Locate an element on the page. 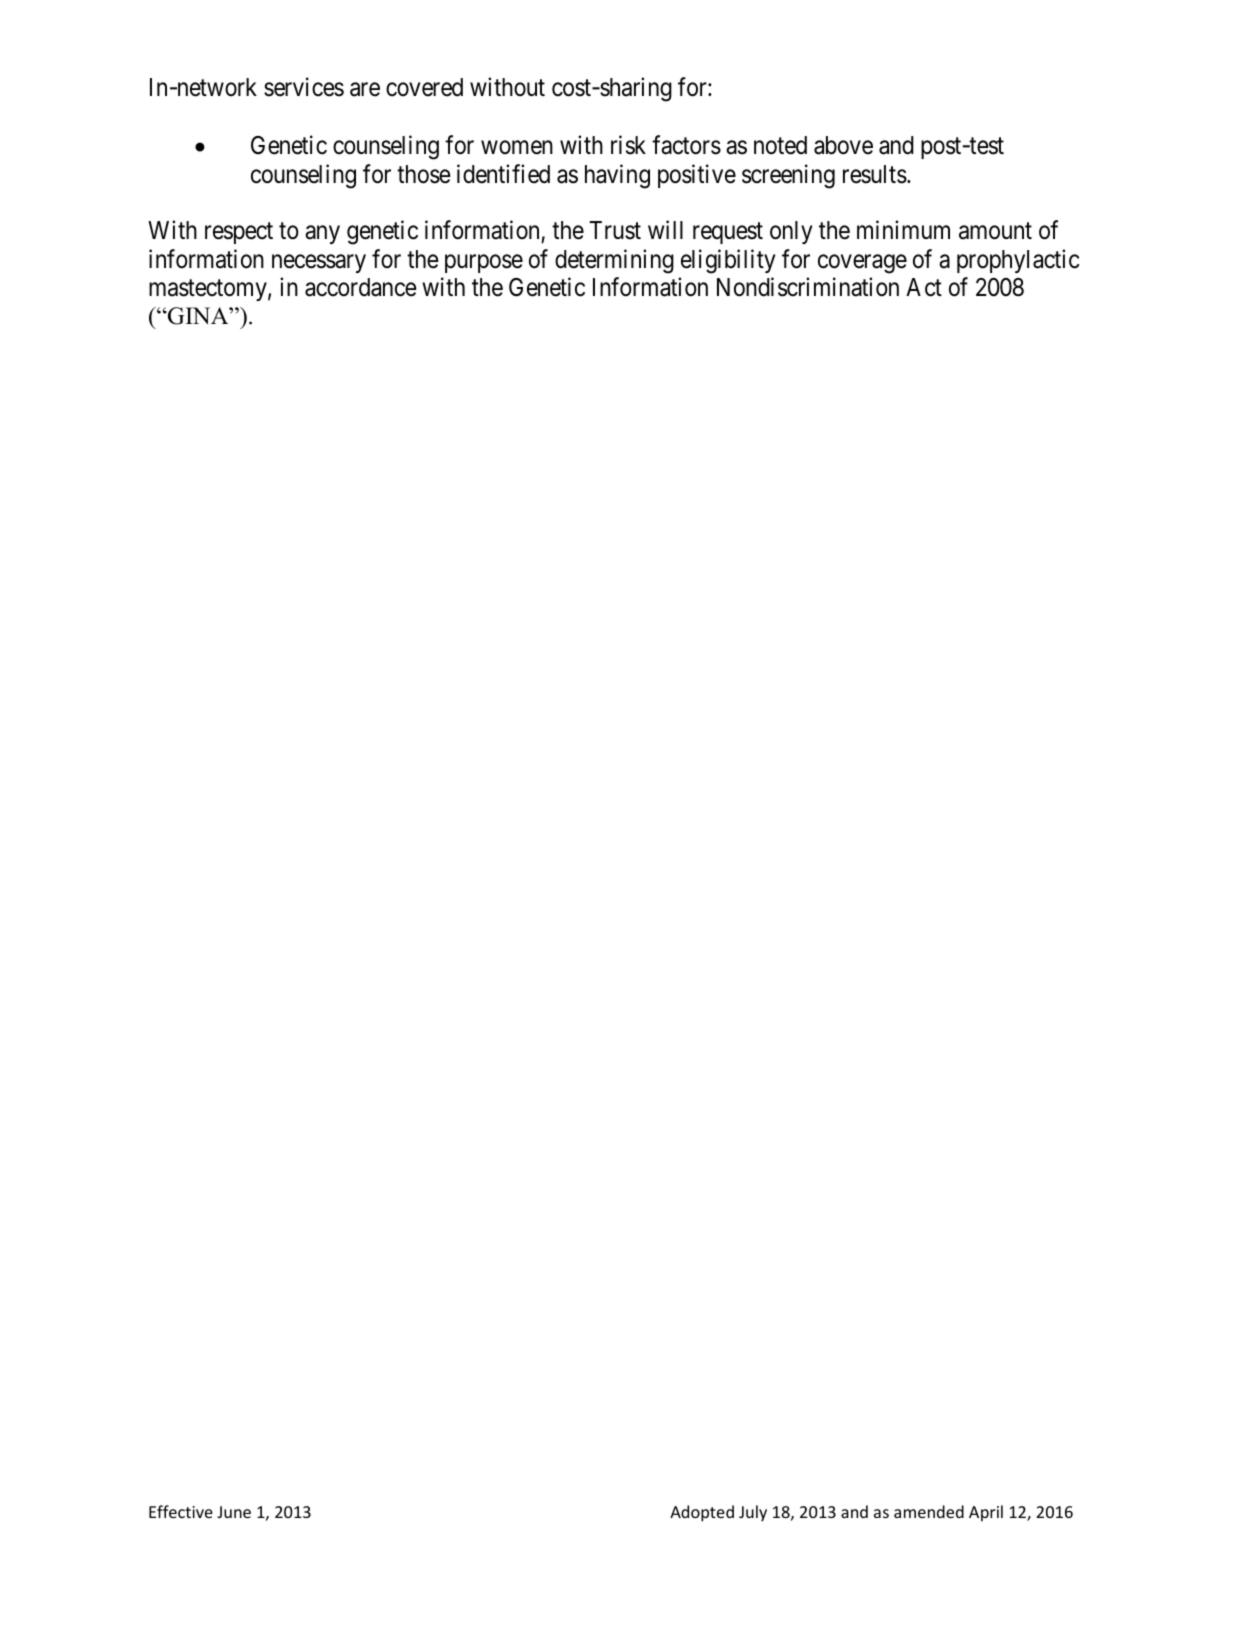  June is located at coordinates (234, 1512).
